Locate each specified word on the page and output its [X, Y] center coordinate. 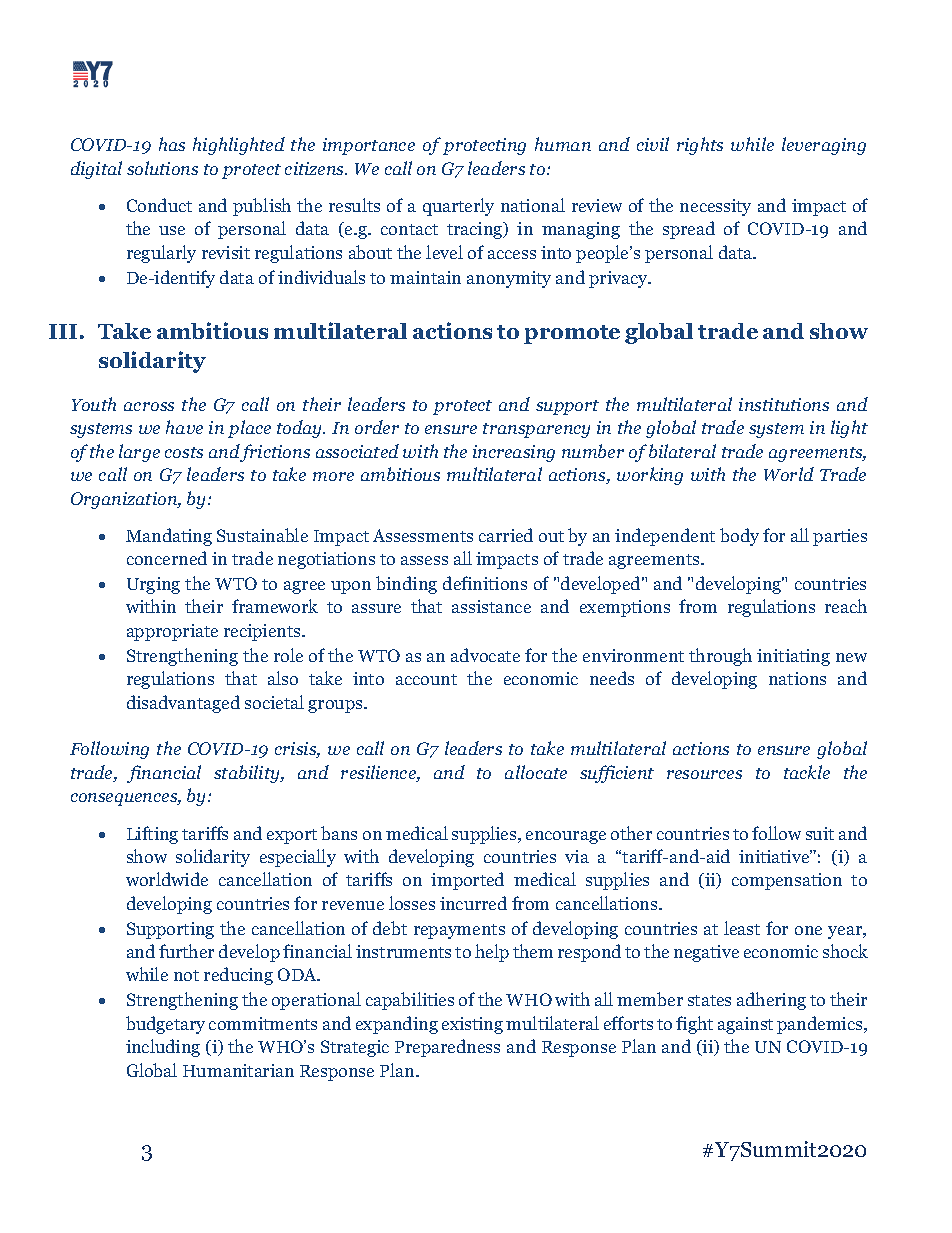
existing [472, 1025]
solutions [162, 168]
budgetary [165, 1025]
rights [700, 146]
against [745, 1025]
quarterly [458, 207]
